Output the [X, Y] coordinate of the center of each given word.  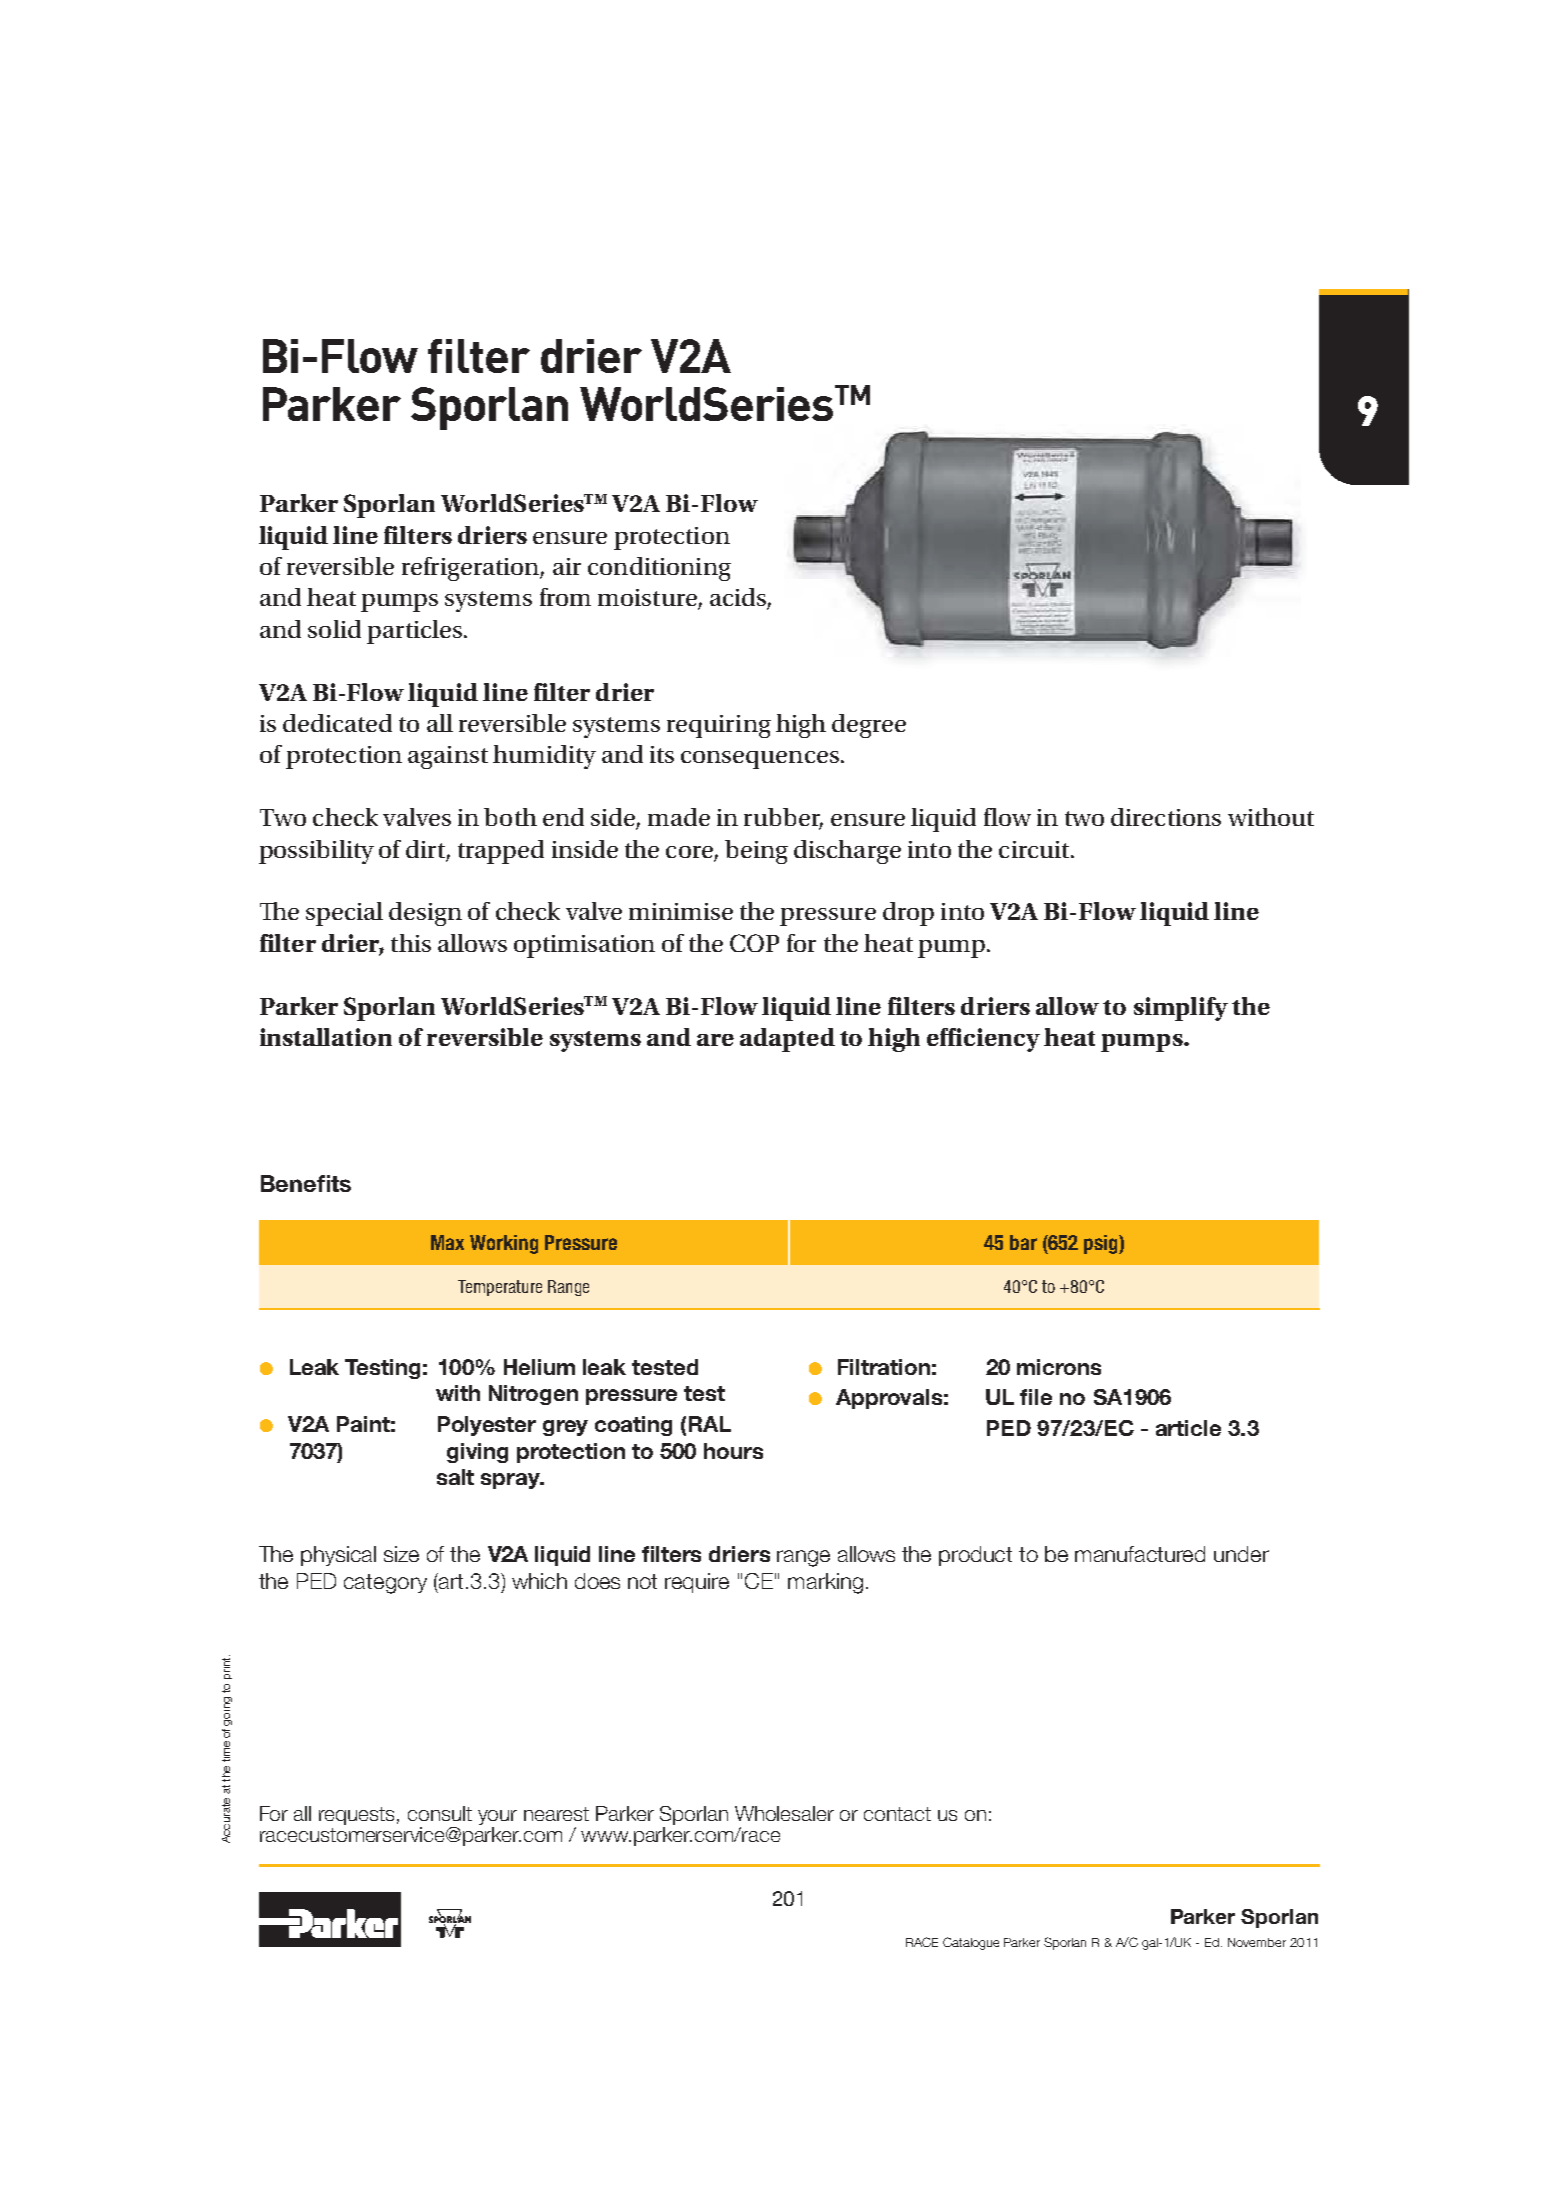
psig [1102, 1244]
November [1257, 1942]
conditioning [659, 569]
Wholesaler [784, 1813]
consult [440, 1813]
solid [334, 629]
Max [447, 1242]
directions [1166, 817]
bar [1023, 1242]
